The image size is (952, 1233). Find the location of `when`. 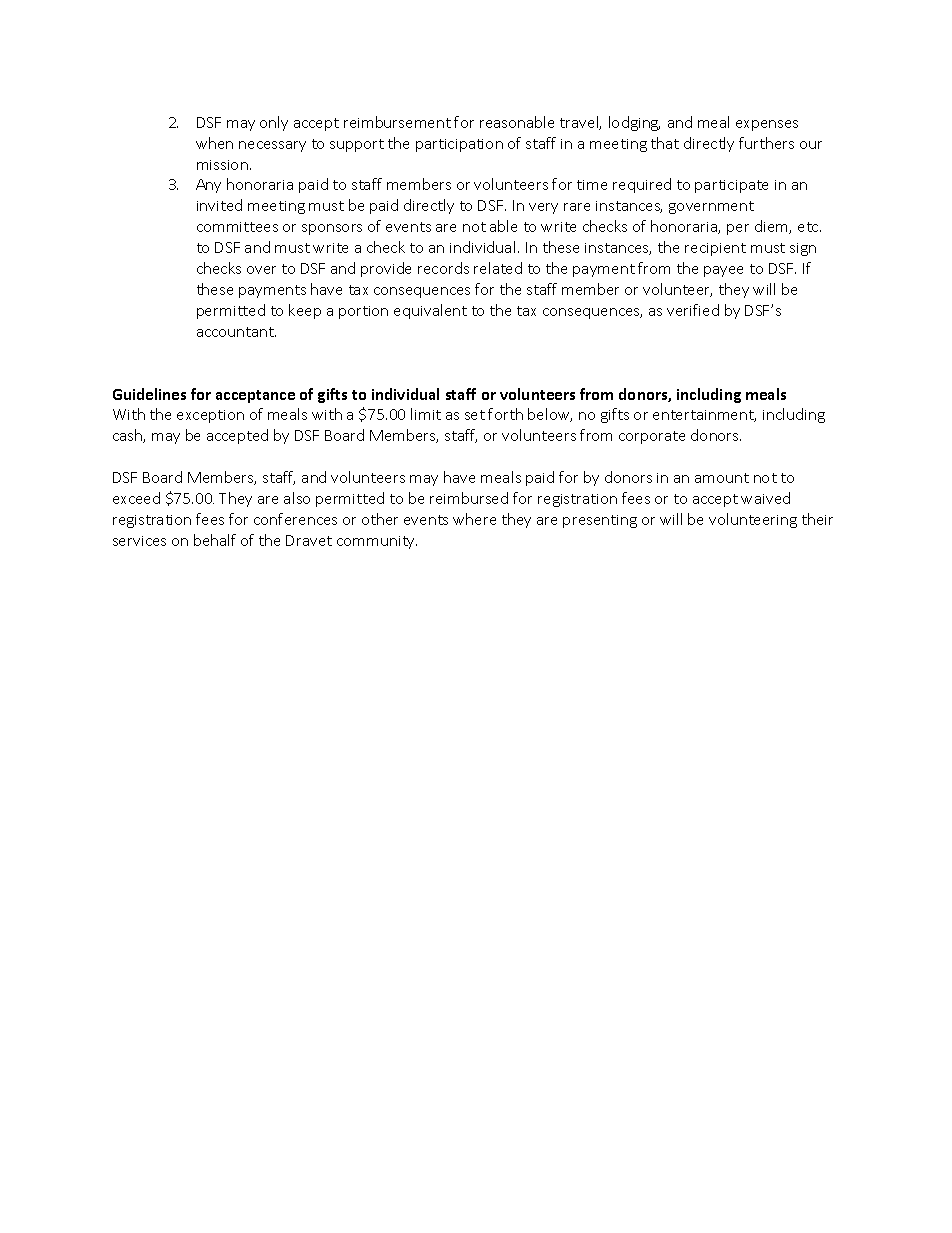

when is located at coordinates (214, 143).
